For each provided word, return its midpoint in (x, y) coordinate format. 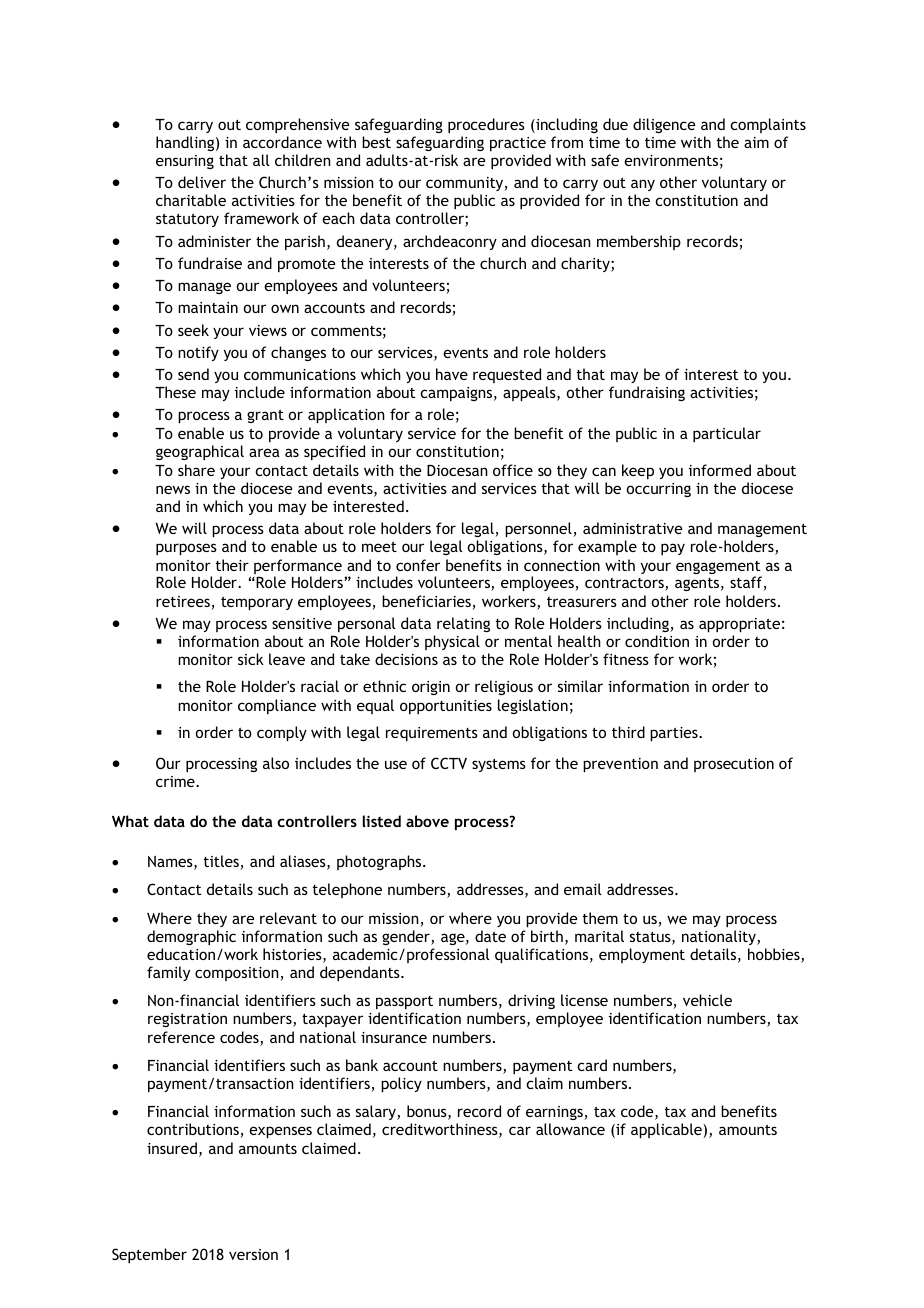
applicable (667, 1130)
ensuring (185, 162)
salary (377, 1112)
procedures (486, 125)
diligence (664, 125)
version (253, 1254)
